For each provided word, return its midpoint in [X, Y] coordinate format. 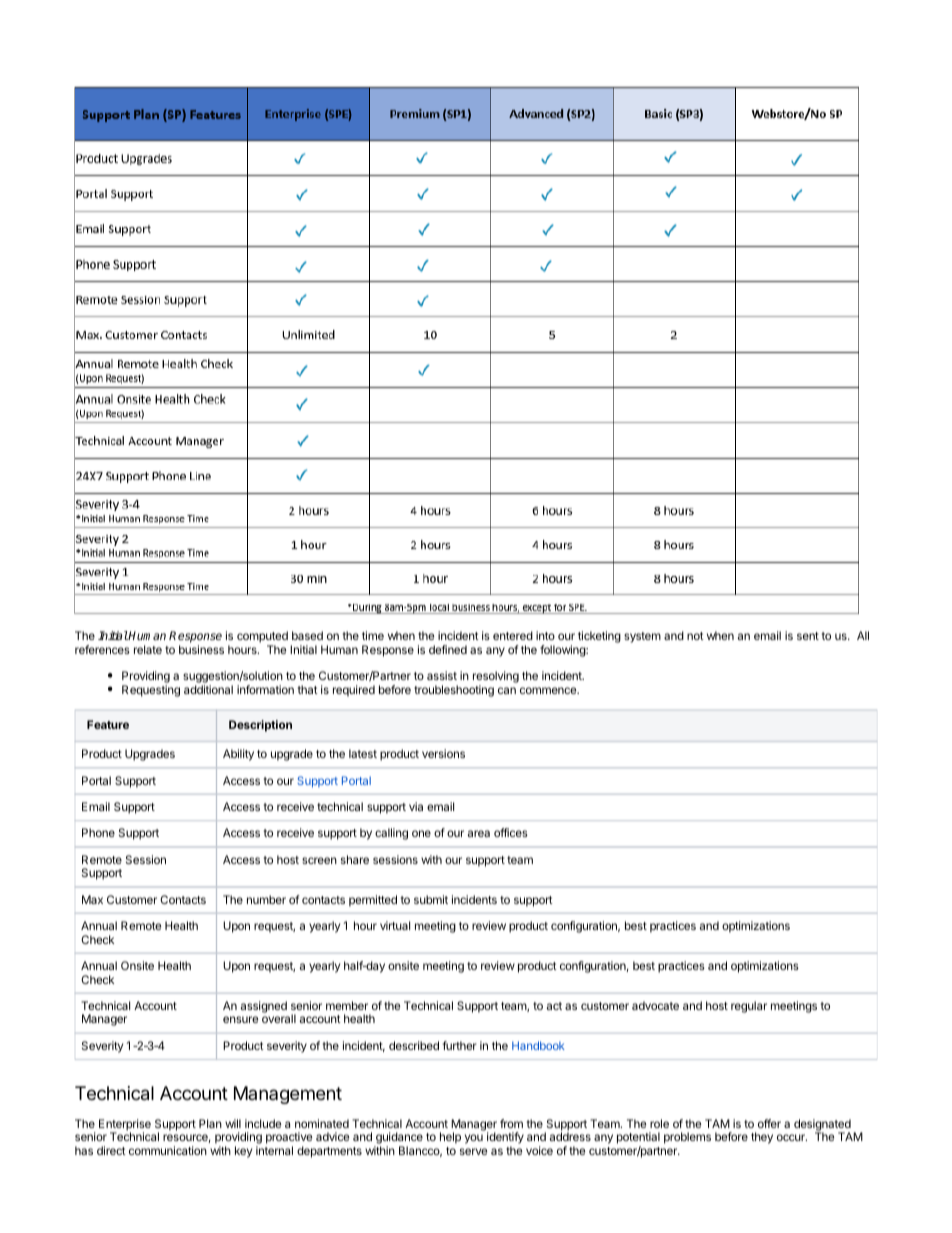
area [479, 833]
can [507, 690]
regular [749, 1007]
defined [448, 649]
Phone [98, 832]
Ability [238, 755]
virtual [395, 925]
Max [92, 899]
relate [148, 649]
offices [511, 832]
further [460, 1045]
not [695, 636]
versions [443, 753]
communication [168, 1150]
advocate [655, 1005]
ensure [240, 1019]
